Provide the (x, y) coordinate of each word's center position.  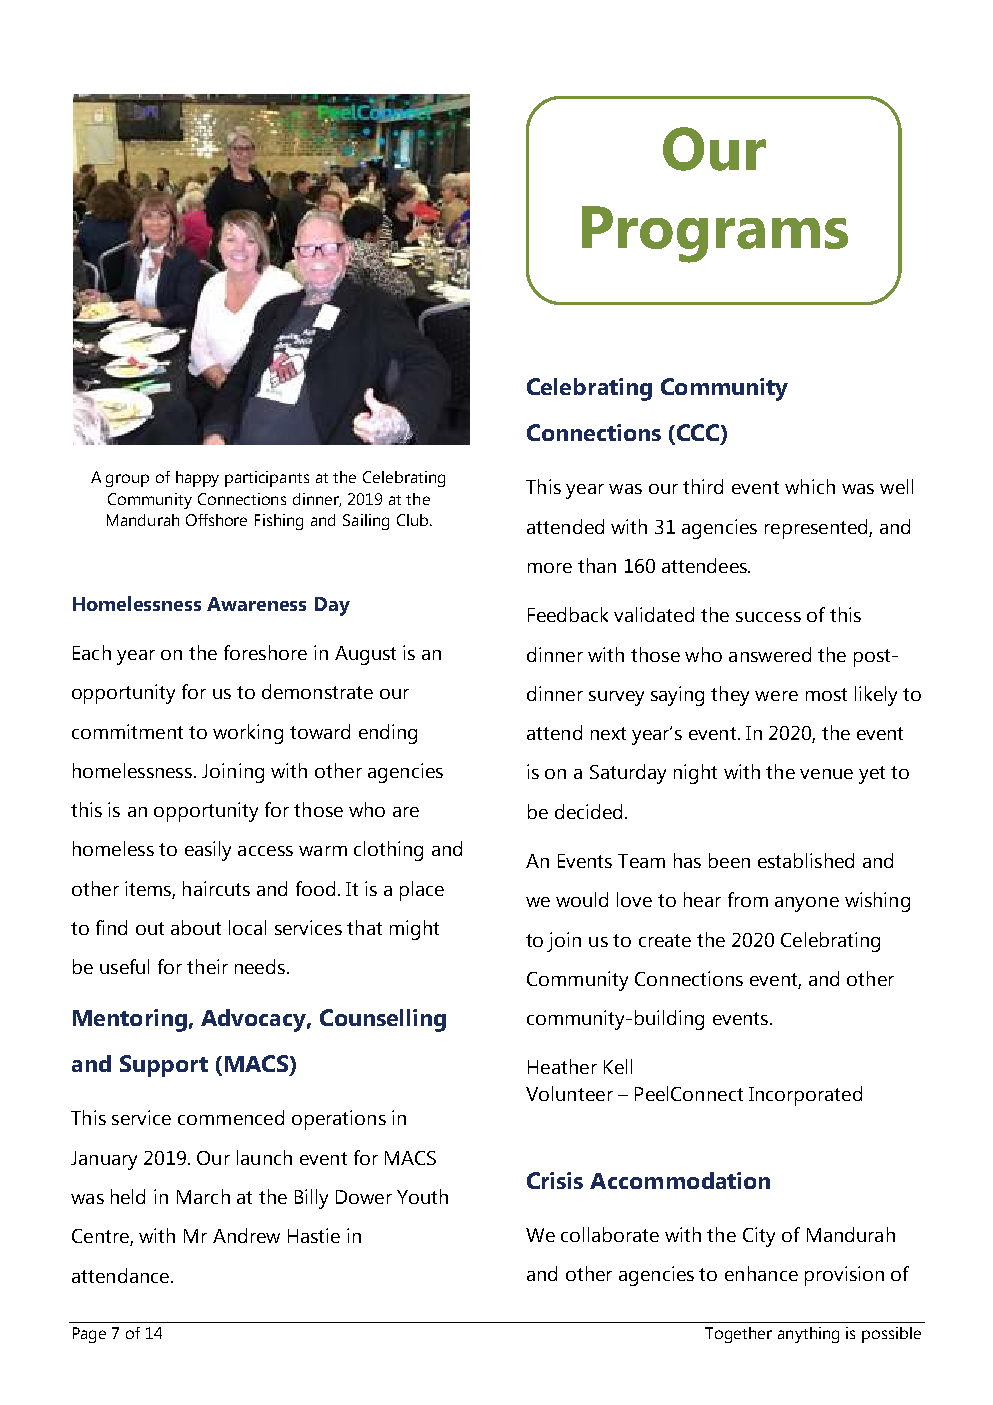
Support (164, 1066)
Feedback (568, 614)
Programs (715, 234)
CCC (699, 434)
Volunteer (569, 1093)
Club (414, 520)
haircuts (216, 888)
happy (197, 479)
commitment (127, 731)
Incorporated (805, 1096)
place (422, 891)
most (826, 694)
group (127, 480)
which (810, 486)
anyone (807, 904)
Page (89, 1335)
